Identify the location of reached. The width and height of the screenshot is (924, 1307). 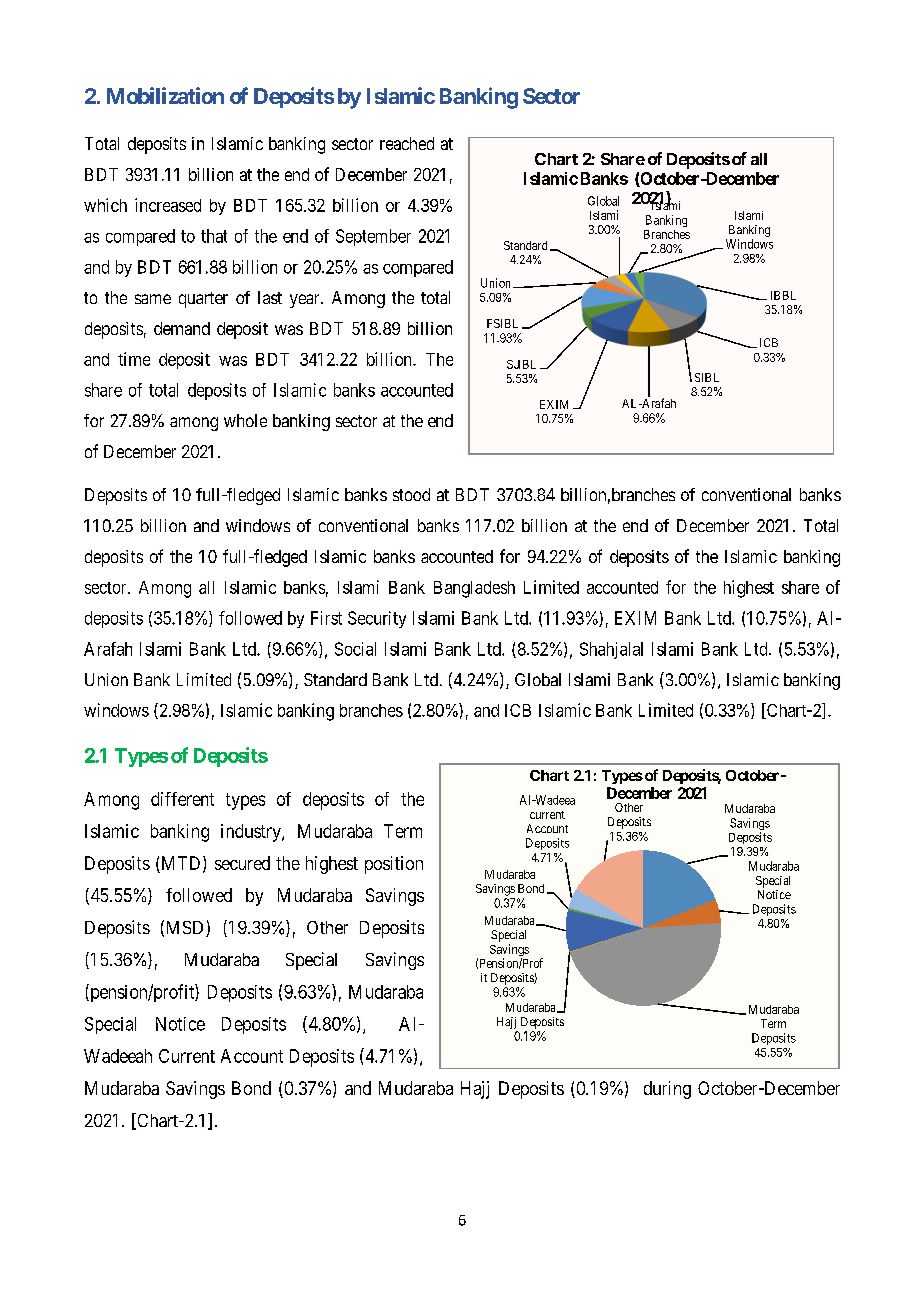
(407, 143).
